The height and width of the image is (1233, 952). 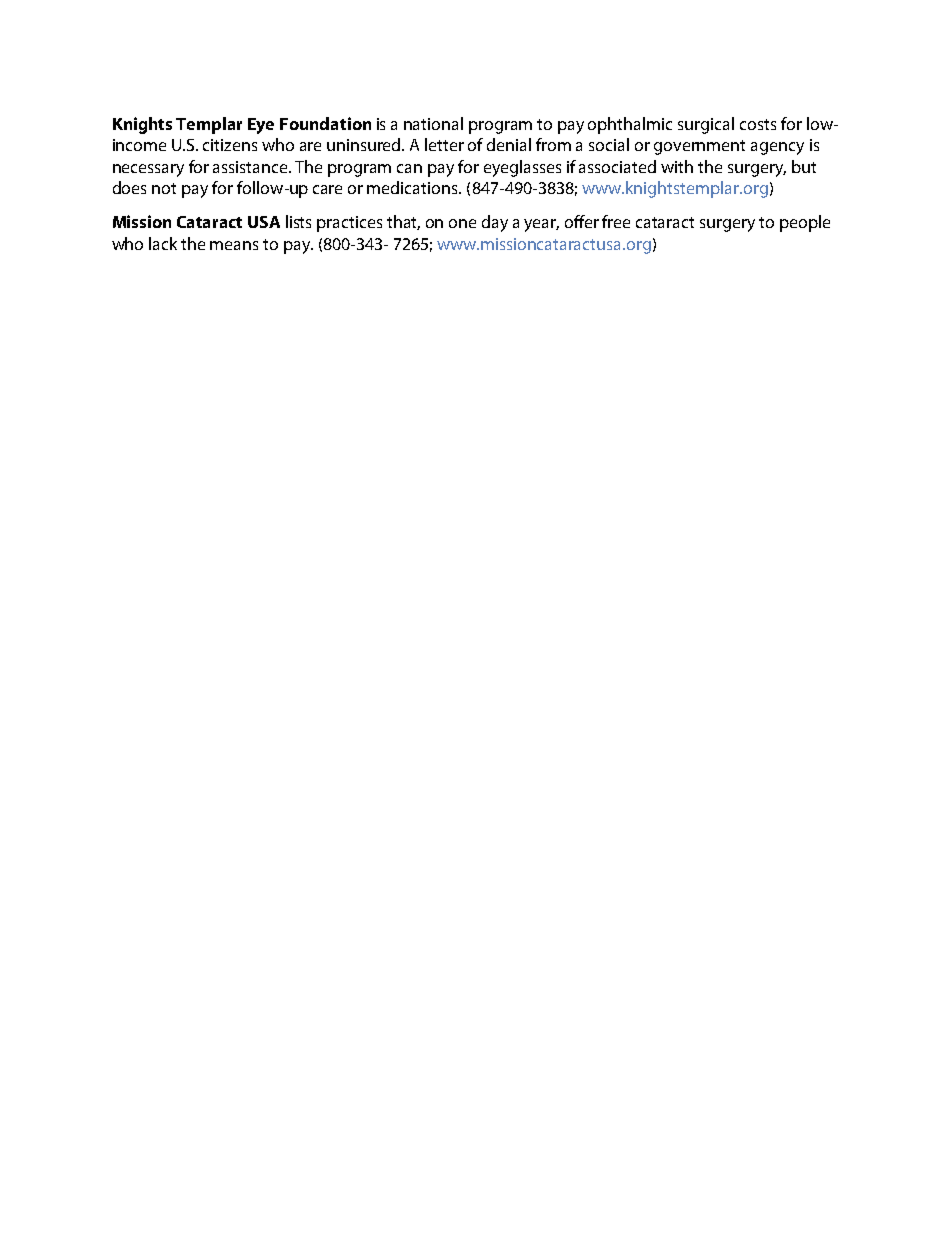 I want to click on free, so click(x=616, y=221).
